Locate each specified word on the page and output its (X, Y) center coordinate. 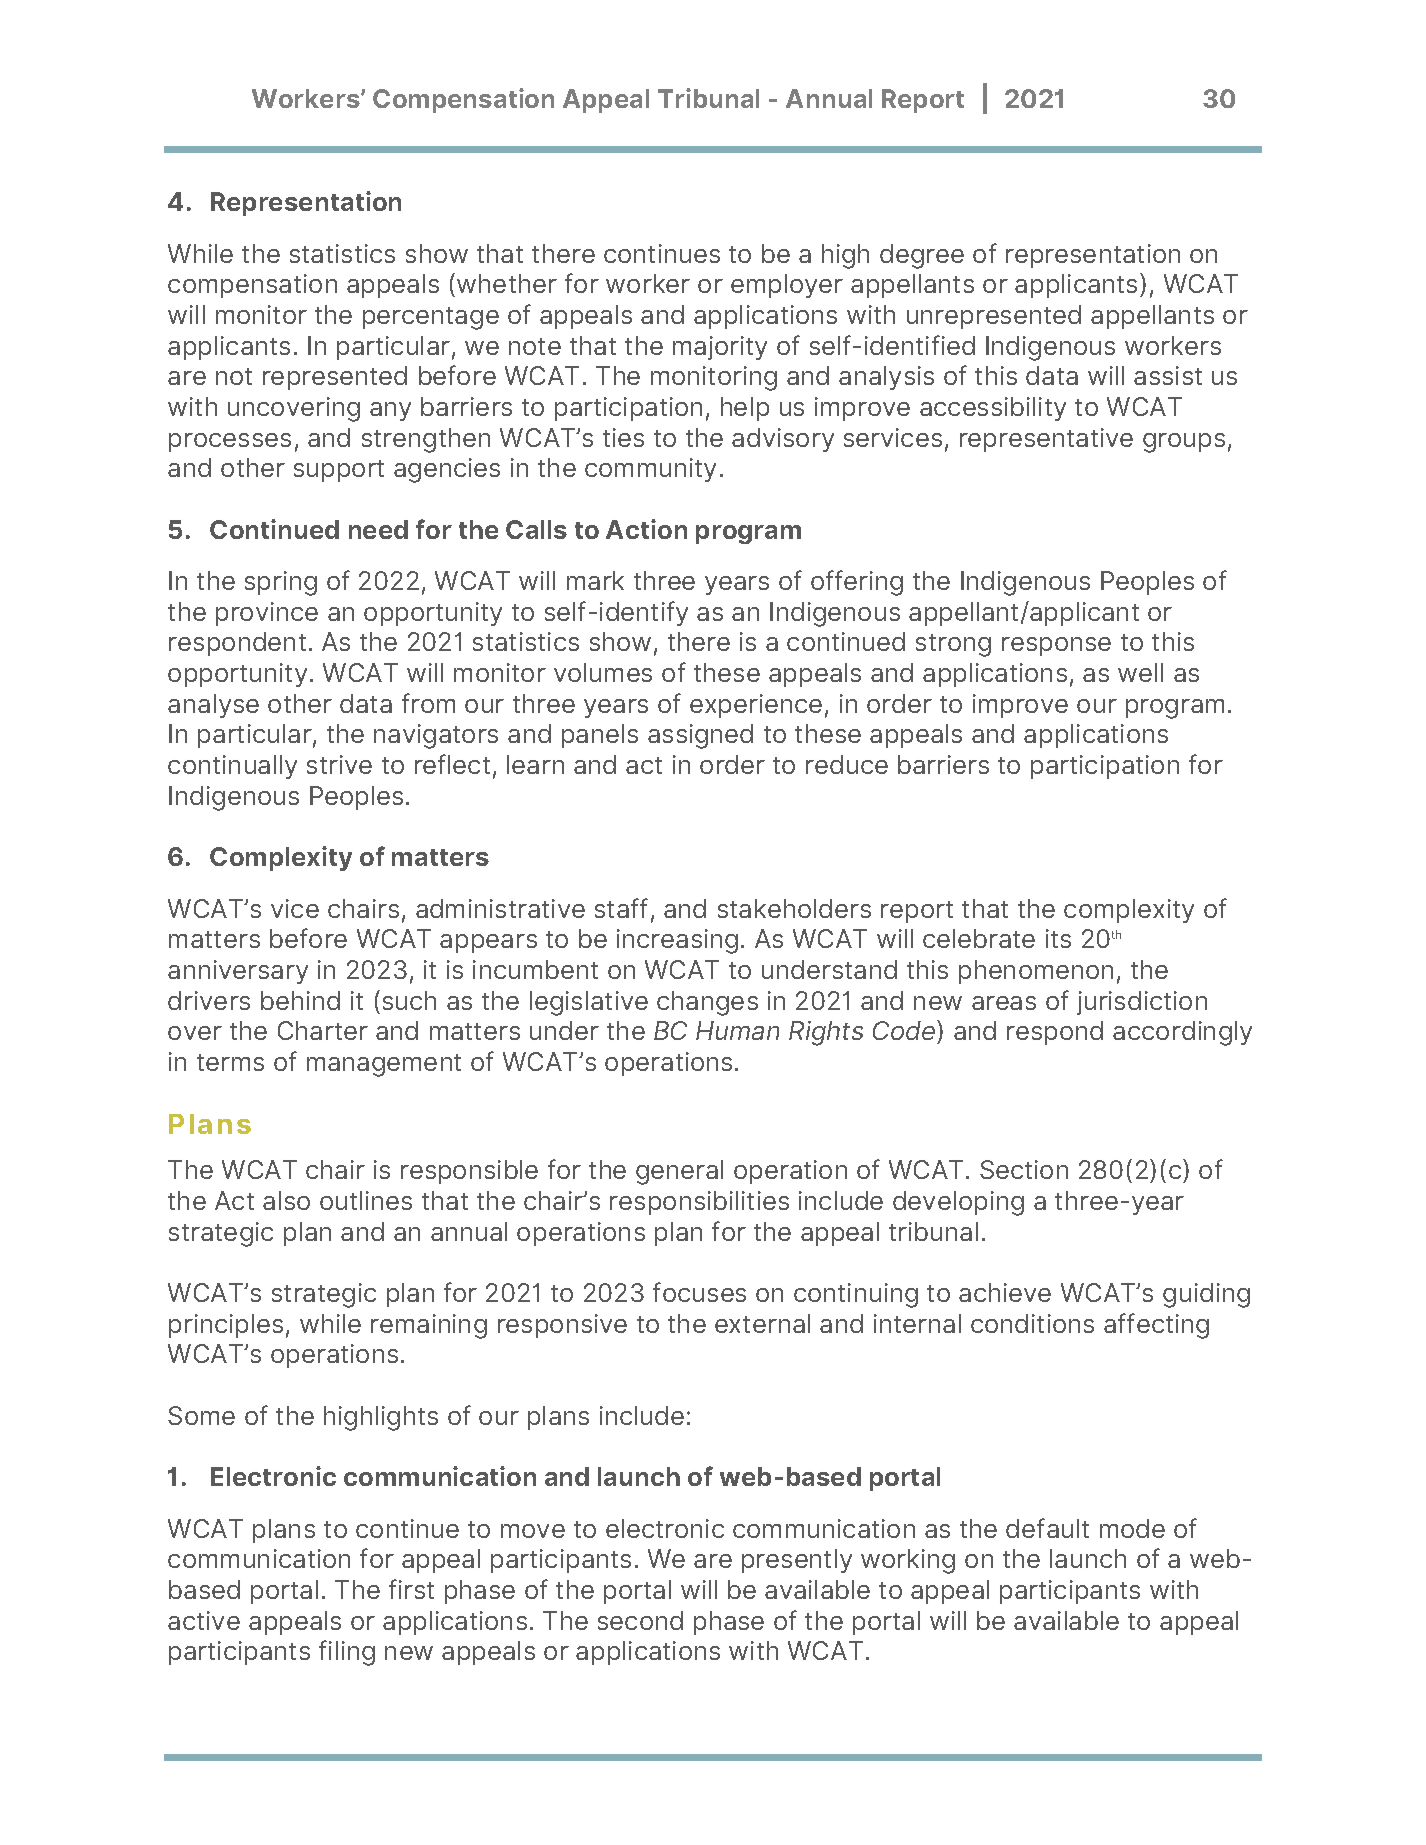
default (1047, 1528)
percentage (431, 318)
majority (720, 348)
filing (347, 1653)
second (640, 1620)
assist (1168, 375)
